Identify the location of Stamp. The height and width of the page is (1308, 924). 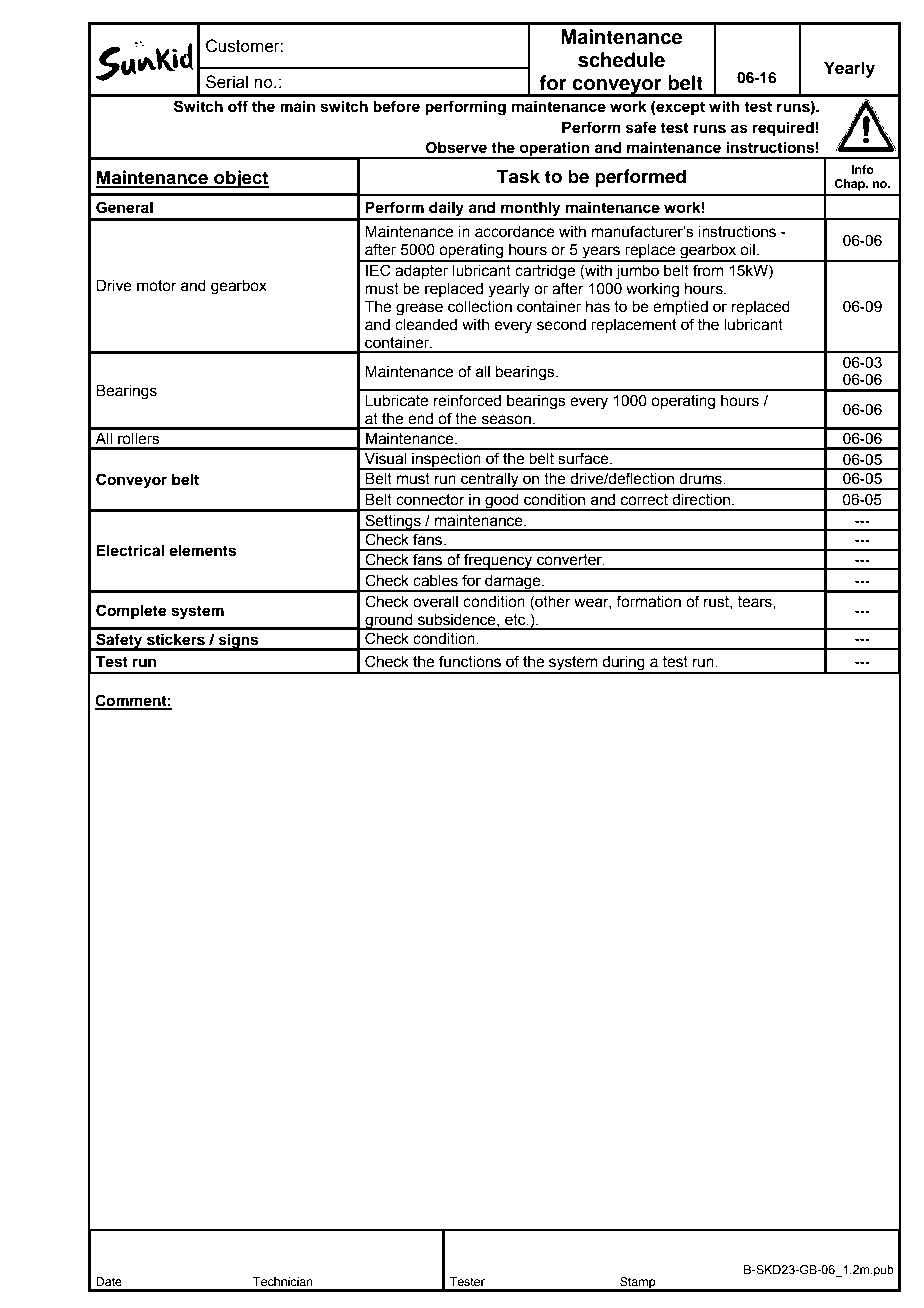
(638, 1284).
